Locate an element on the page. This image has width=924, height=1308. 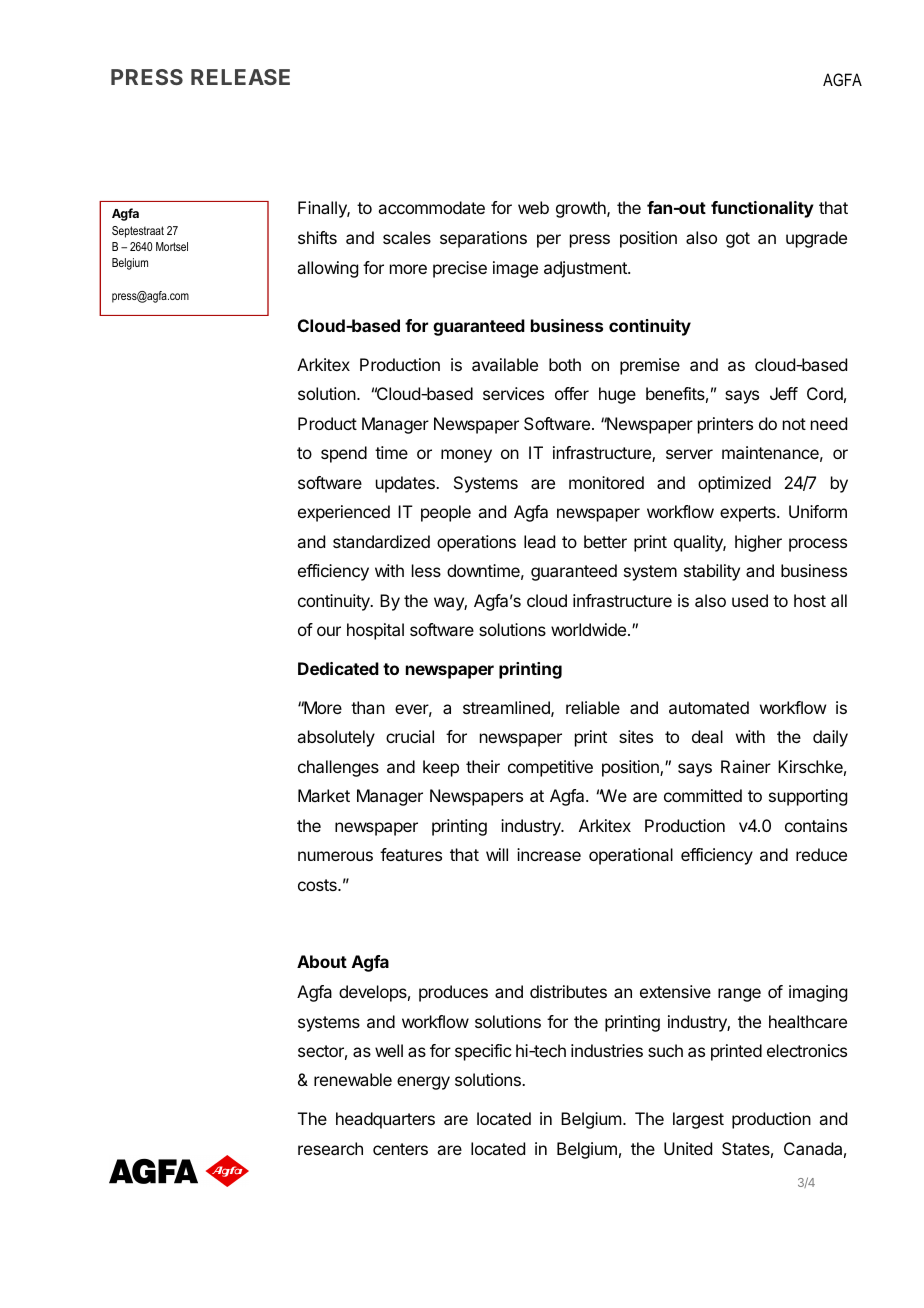
used is located at coordinates (750, 600).
